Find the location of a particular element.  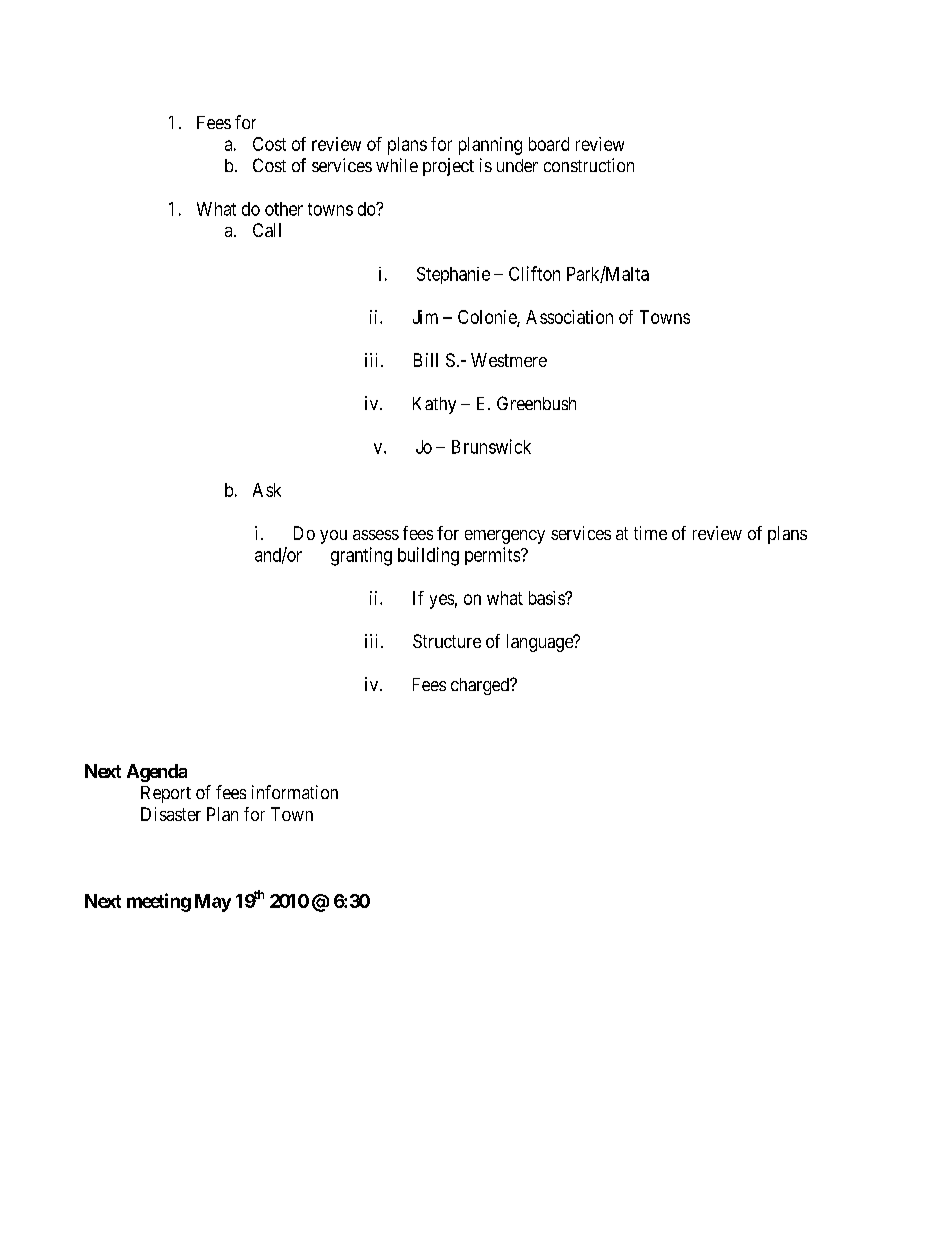

Brunswick is located at coordinates (491, 446).
